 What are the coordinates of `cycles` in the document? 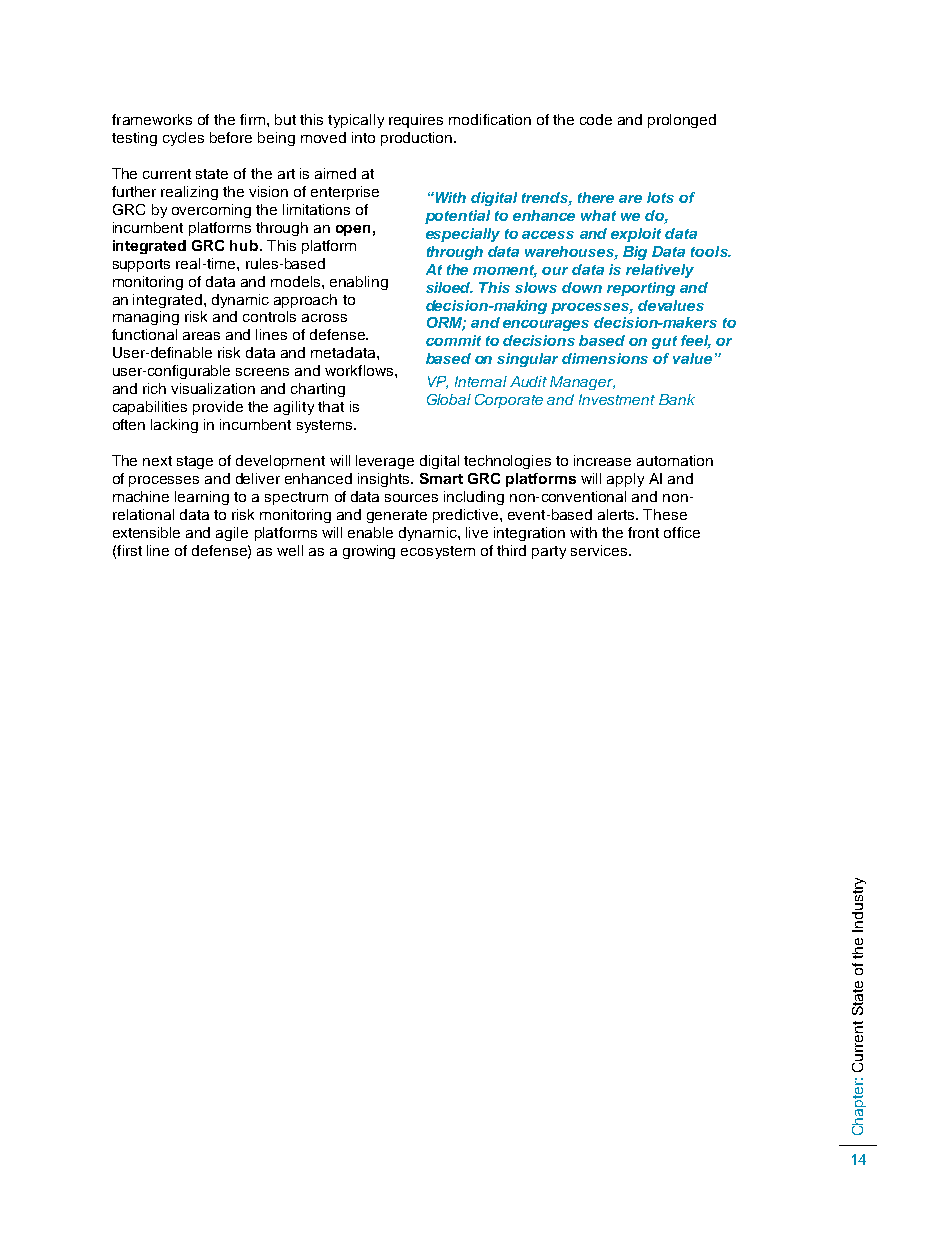 It's located at (183, 139).
